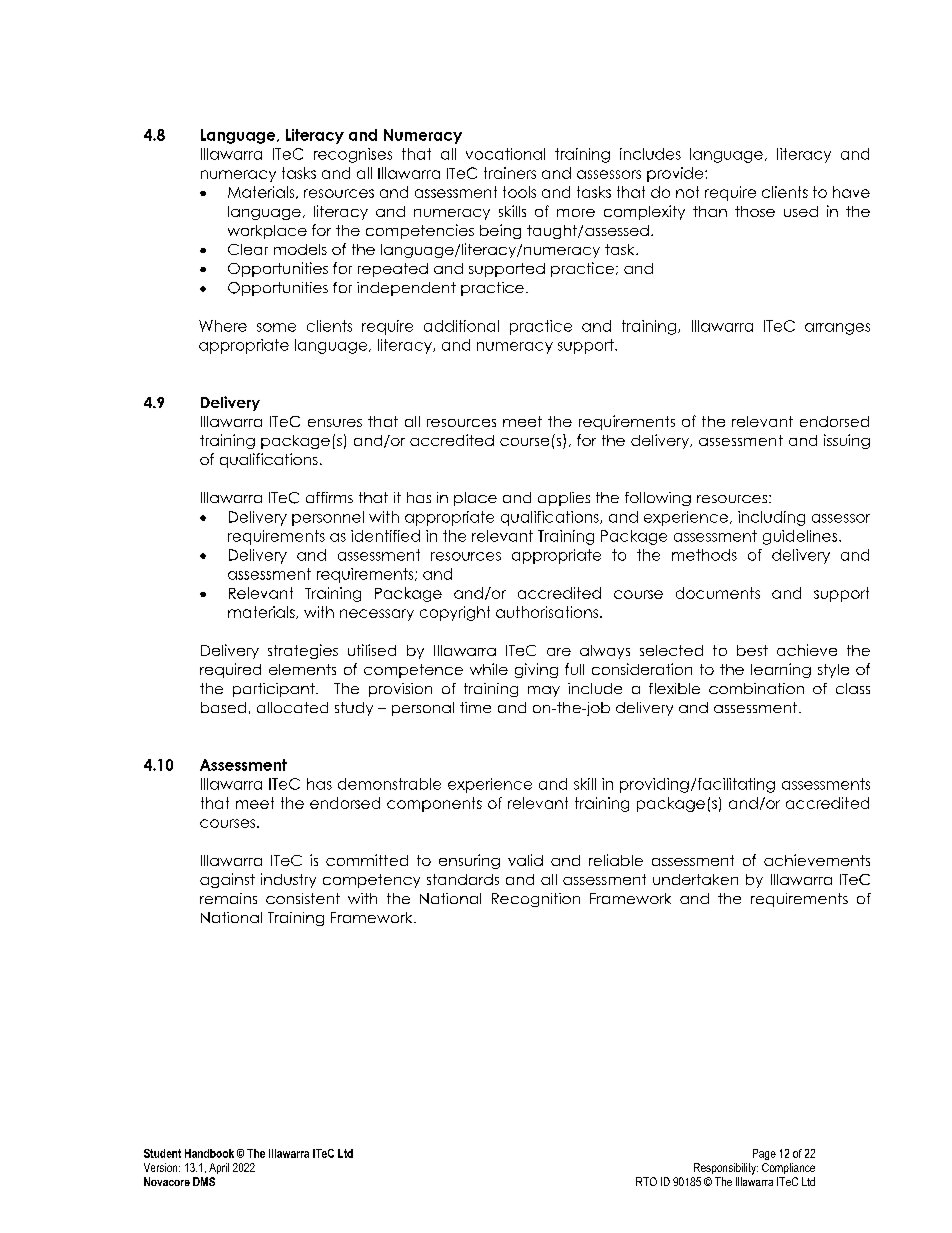 This document has width=952, height=1233. I want to click on personnel, so click(328, 518).
